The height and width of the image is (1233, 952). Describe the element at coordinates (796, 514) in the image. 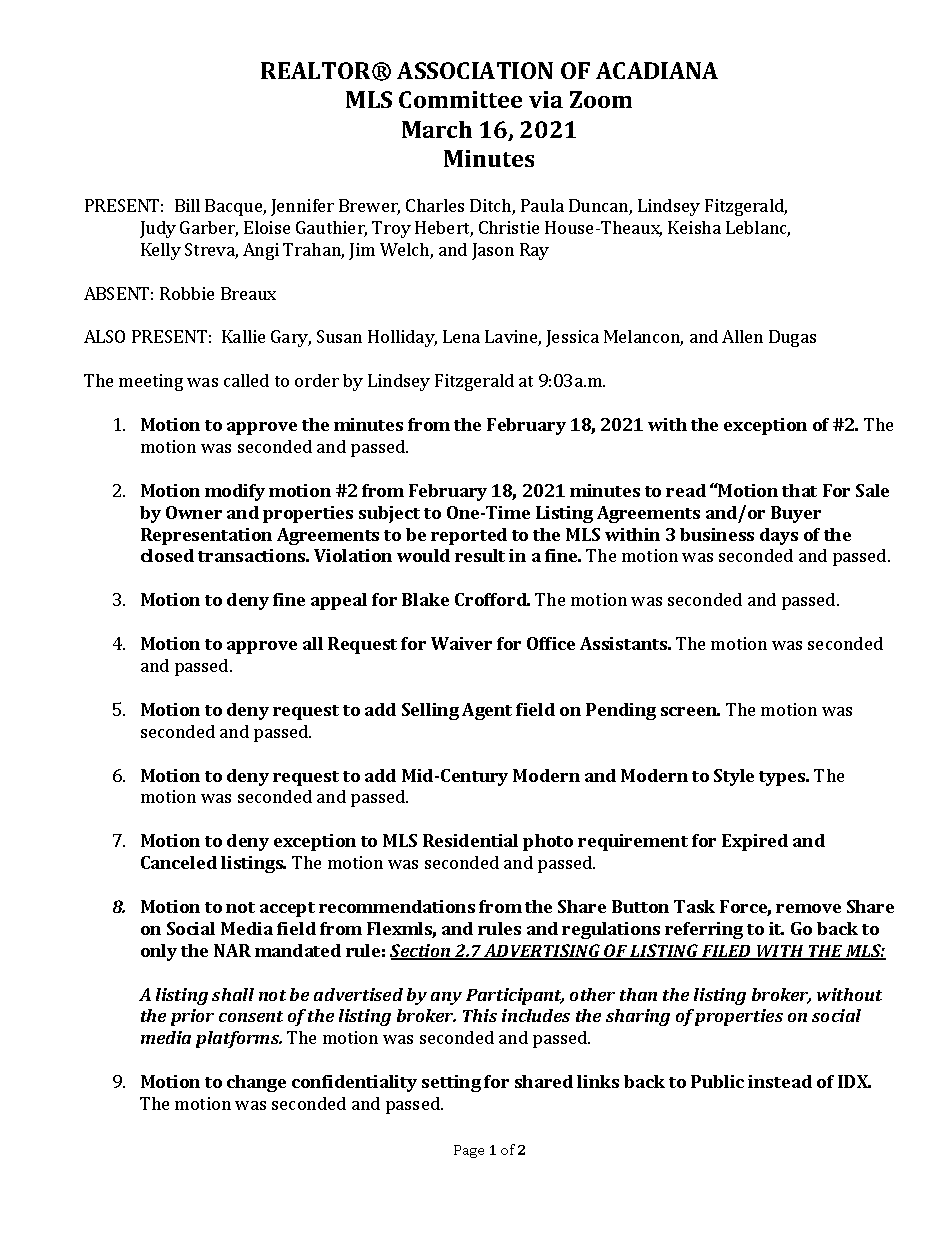

I see `Buyer` at that location.
